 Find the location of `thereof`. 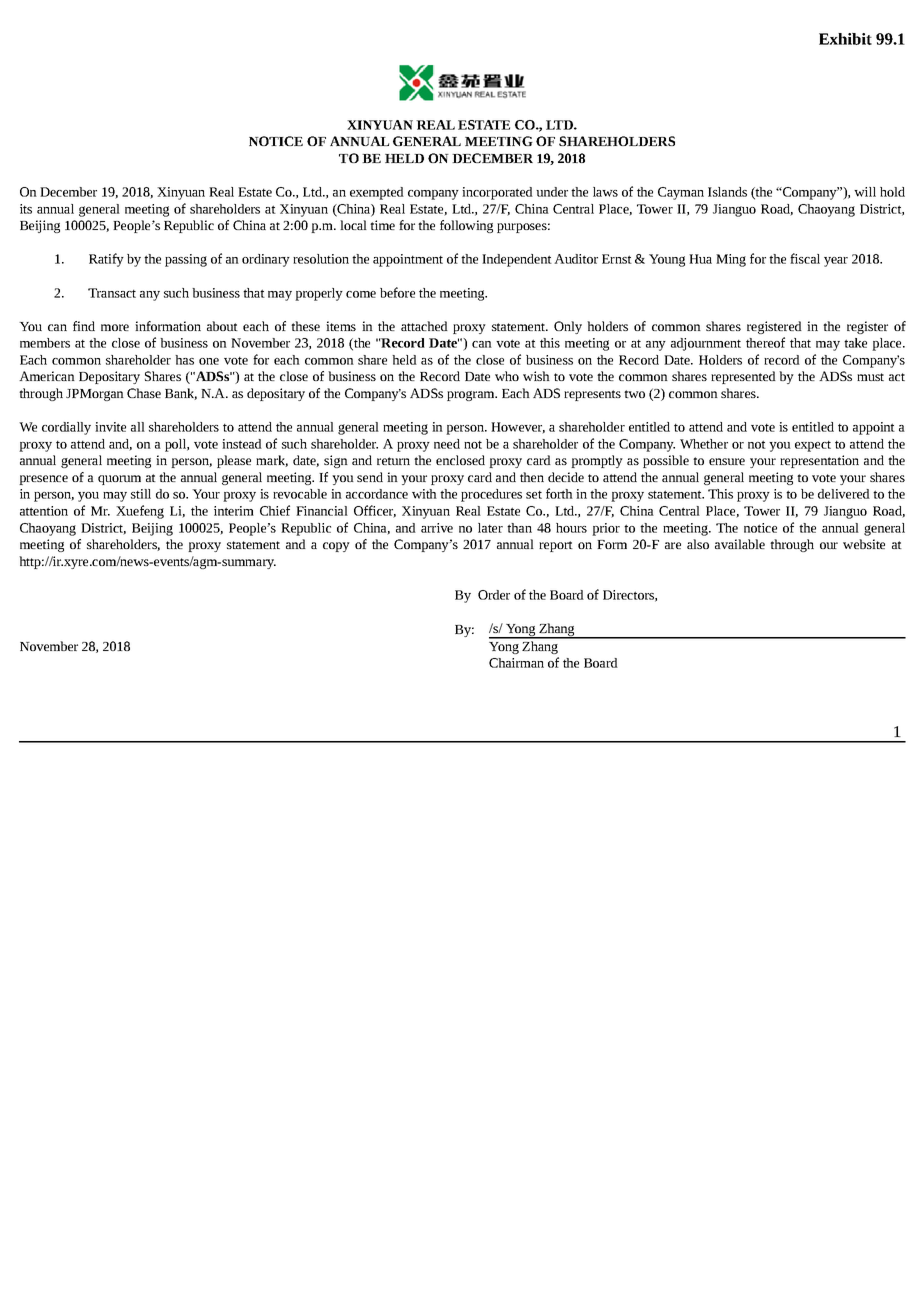

thereof is located at coordinates (765, 342).
